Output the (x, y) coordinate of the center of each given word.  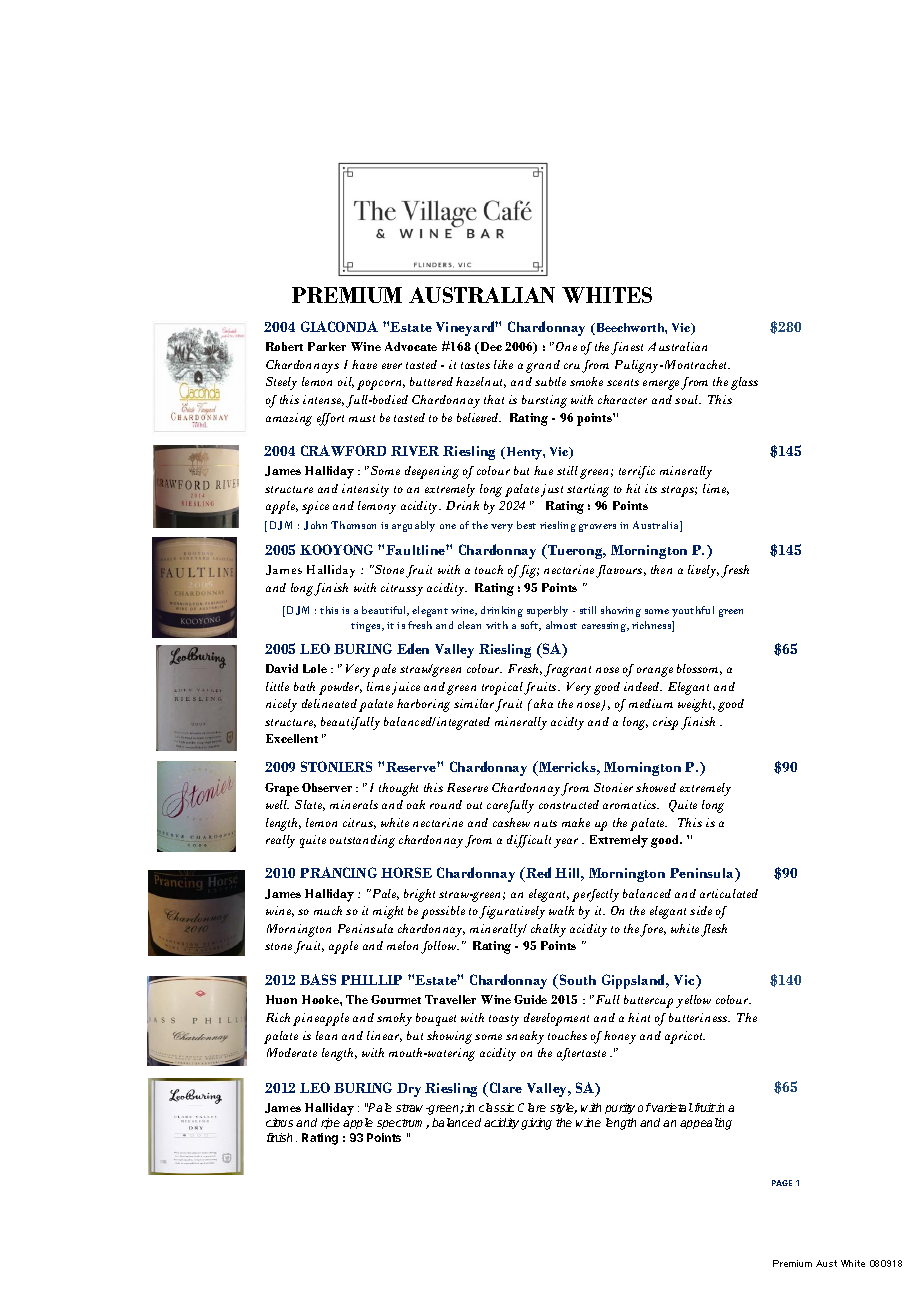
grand (543, 366)
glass (744, 383)
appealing (706, 1124)
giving (536, 1124)
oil (346, 382)
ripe (330, 1123)
